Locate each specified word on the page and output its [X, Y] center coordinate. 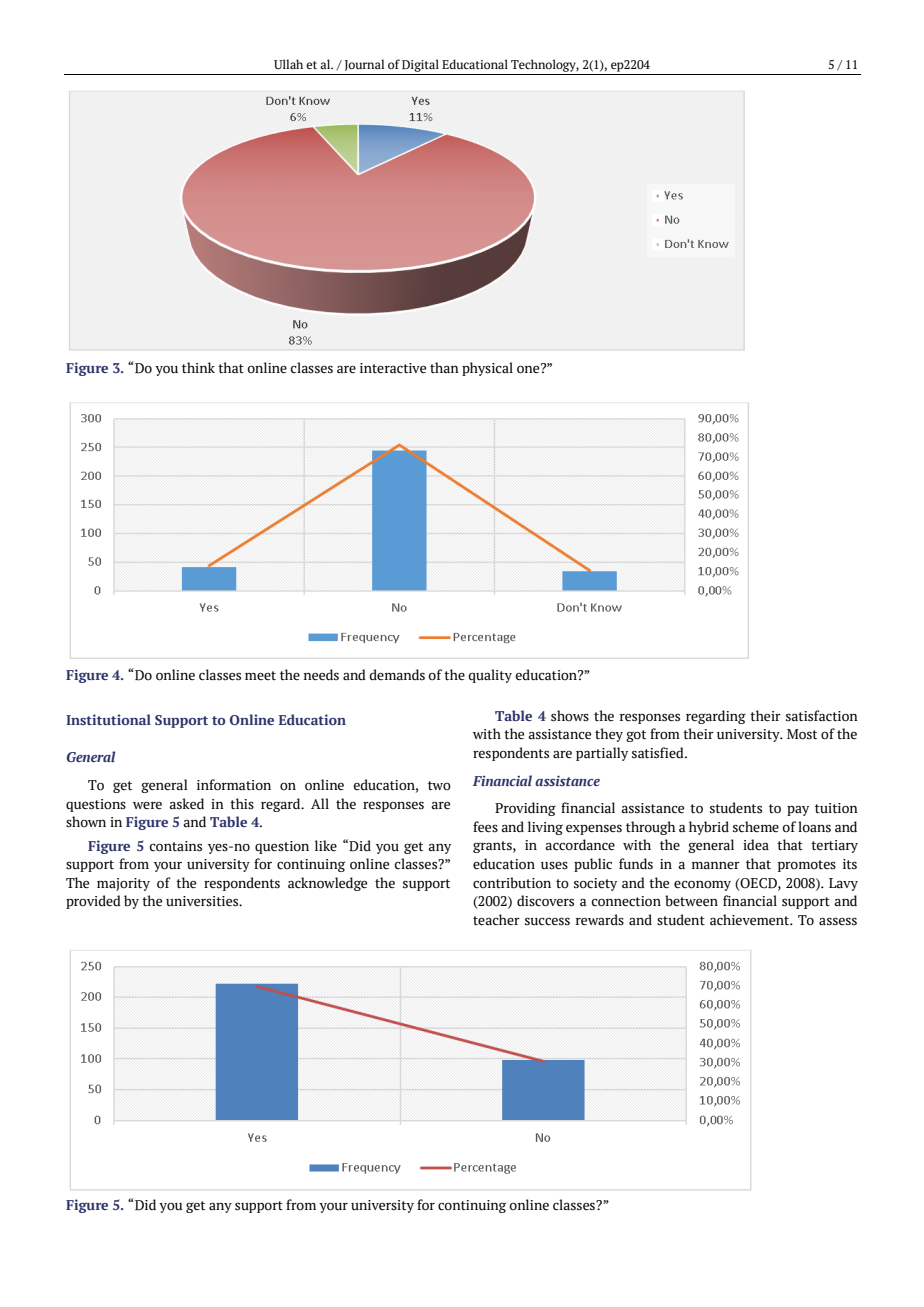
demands [397, 675]
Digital [420, 65]
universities [203, 901]
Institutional [108, 719]
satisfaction [822, 716]
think [198, 368]
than [444, 367]
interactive [393, 368]
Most [802, 734]
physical [487, 369]
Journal [364, 65]
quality [490, 676]
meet [260, 676]
